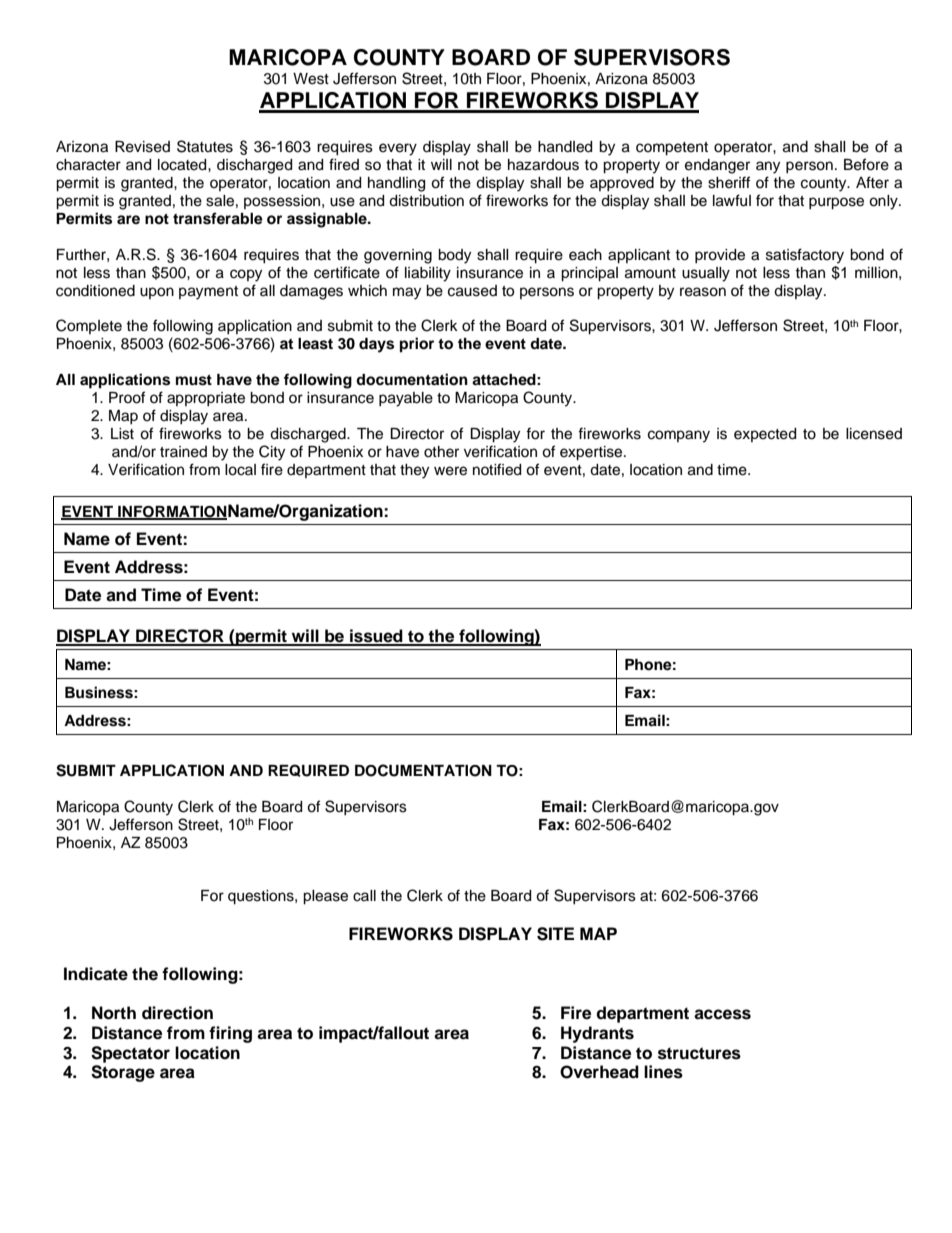 This document has width=952, height=1233. I want to click on were, so click(450, 471).
